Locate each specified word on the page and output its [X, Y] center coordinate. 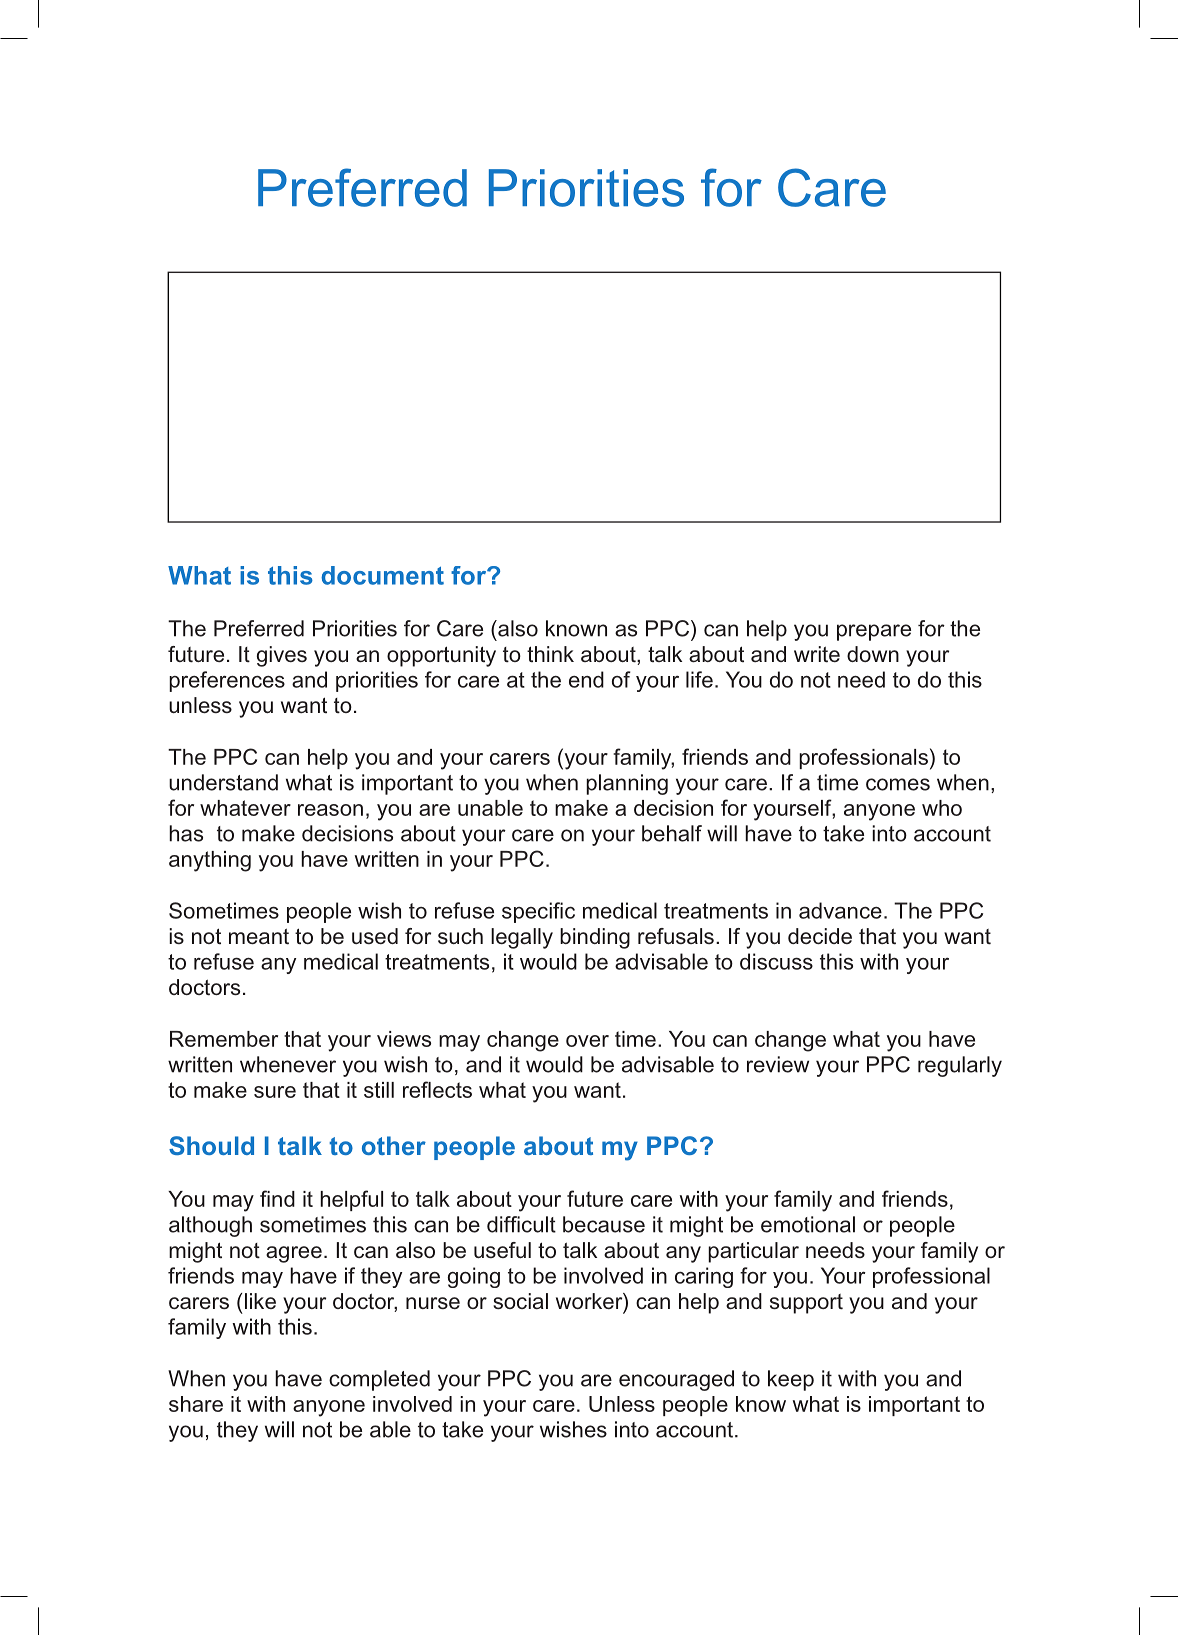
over [587, 1041]
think [550, 654]
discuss [776, 961]
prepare [874, 632]
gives [282, 656]
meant [259, 936]
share [196, 1404]
